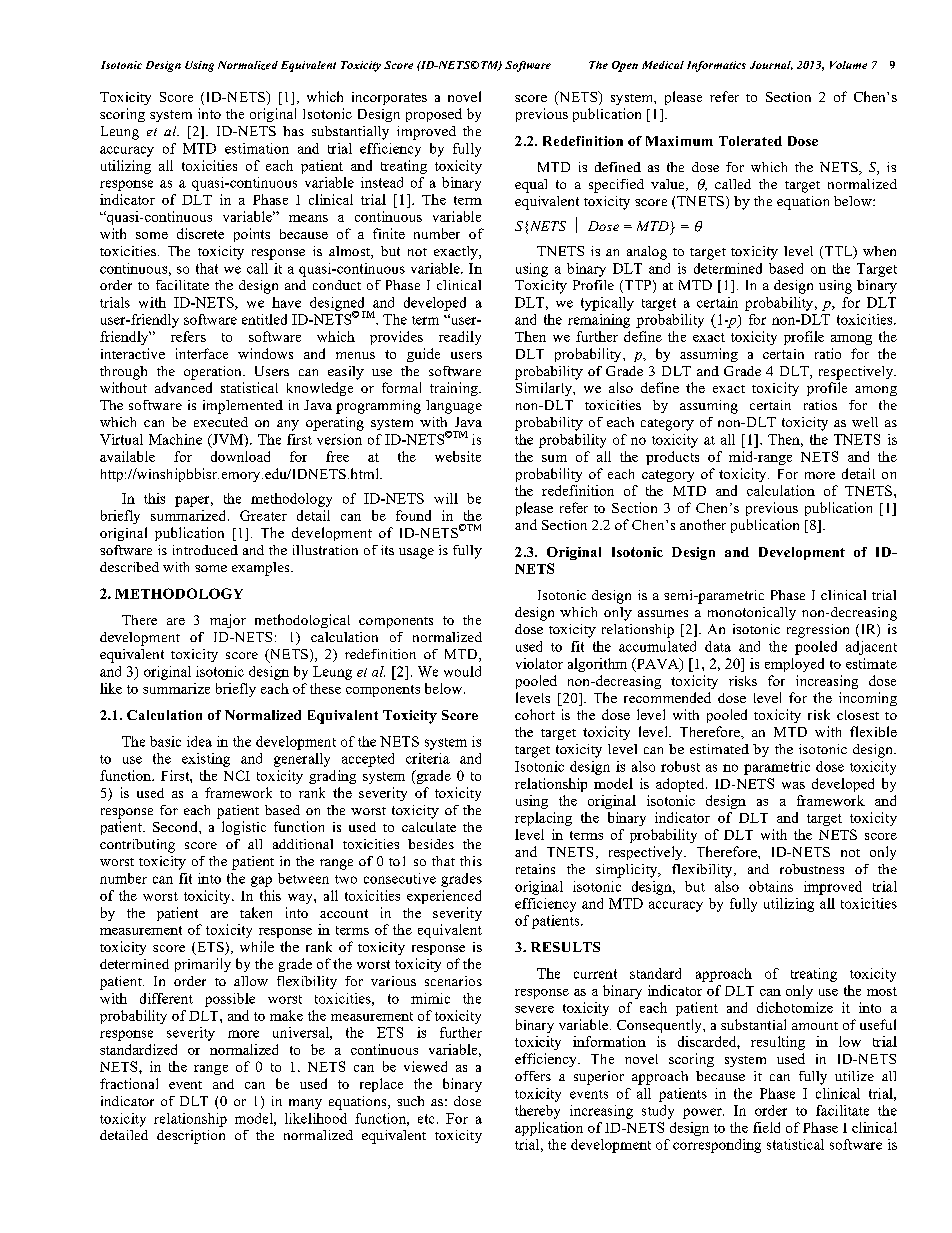  I want to click on proposed, so click(434, 115).
